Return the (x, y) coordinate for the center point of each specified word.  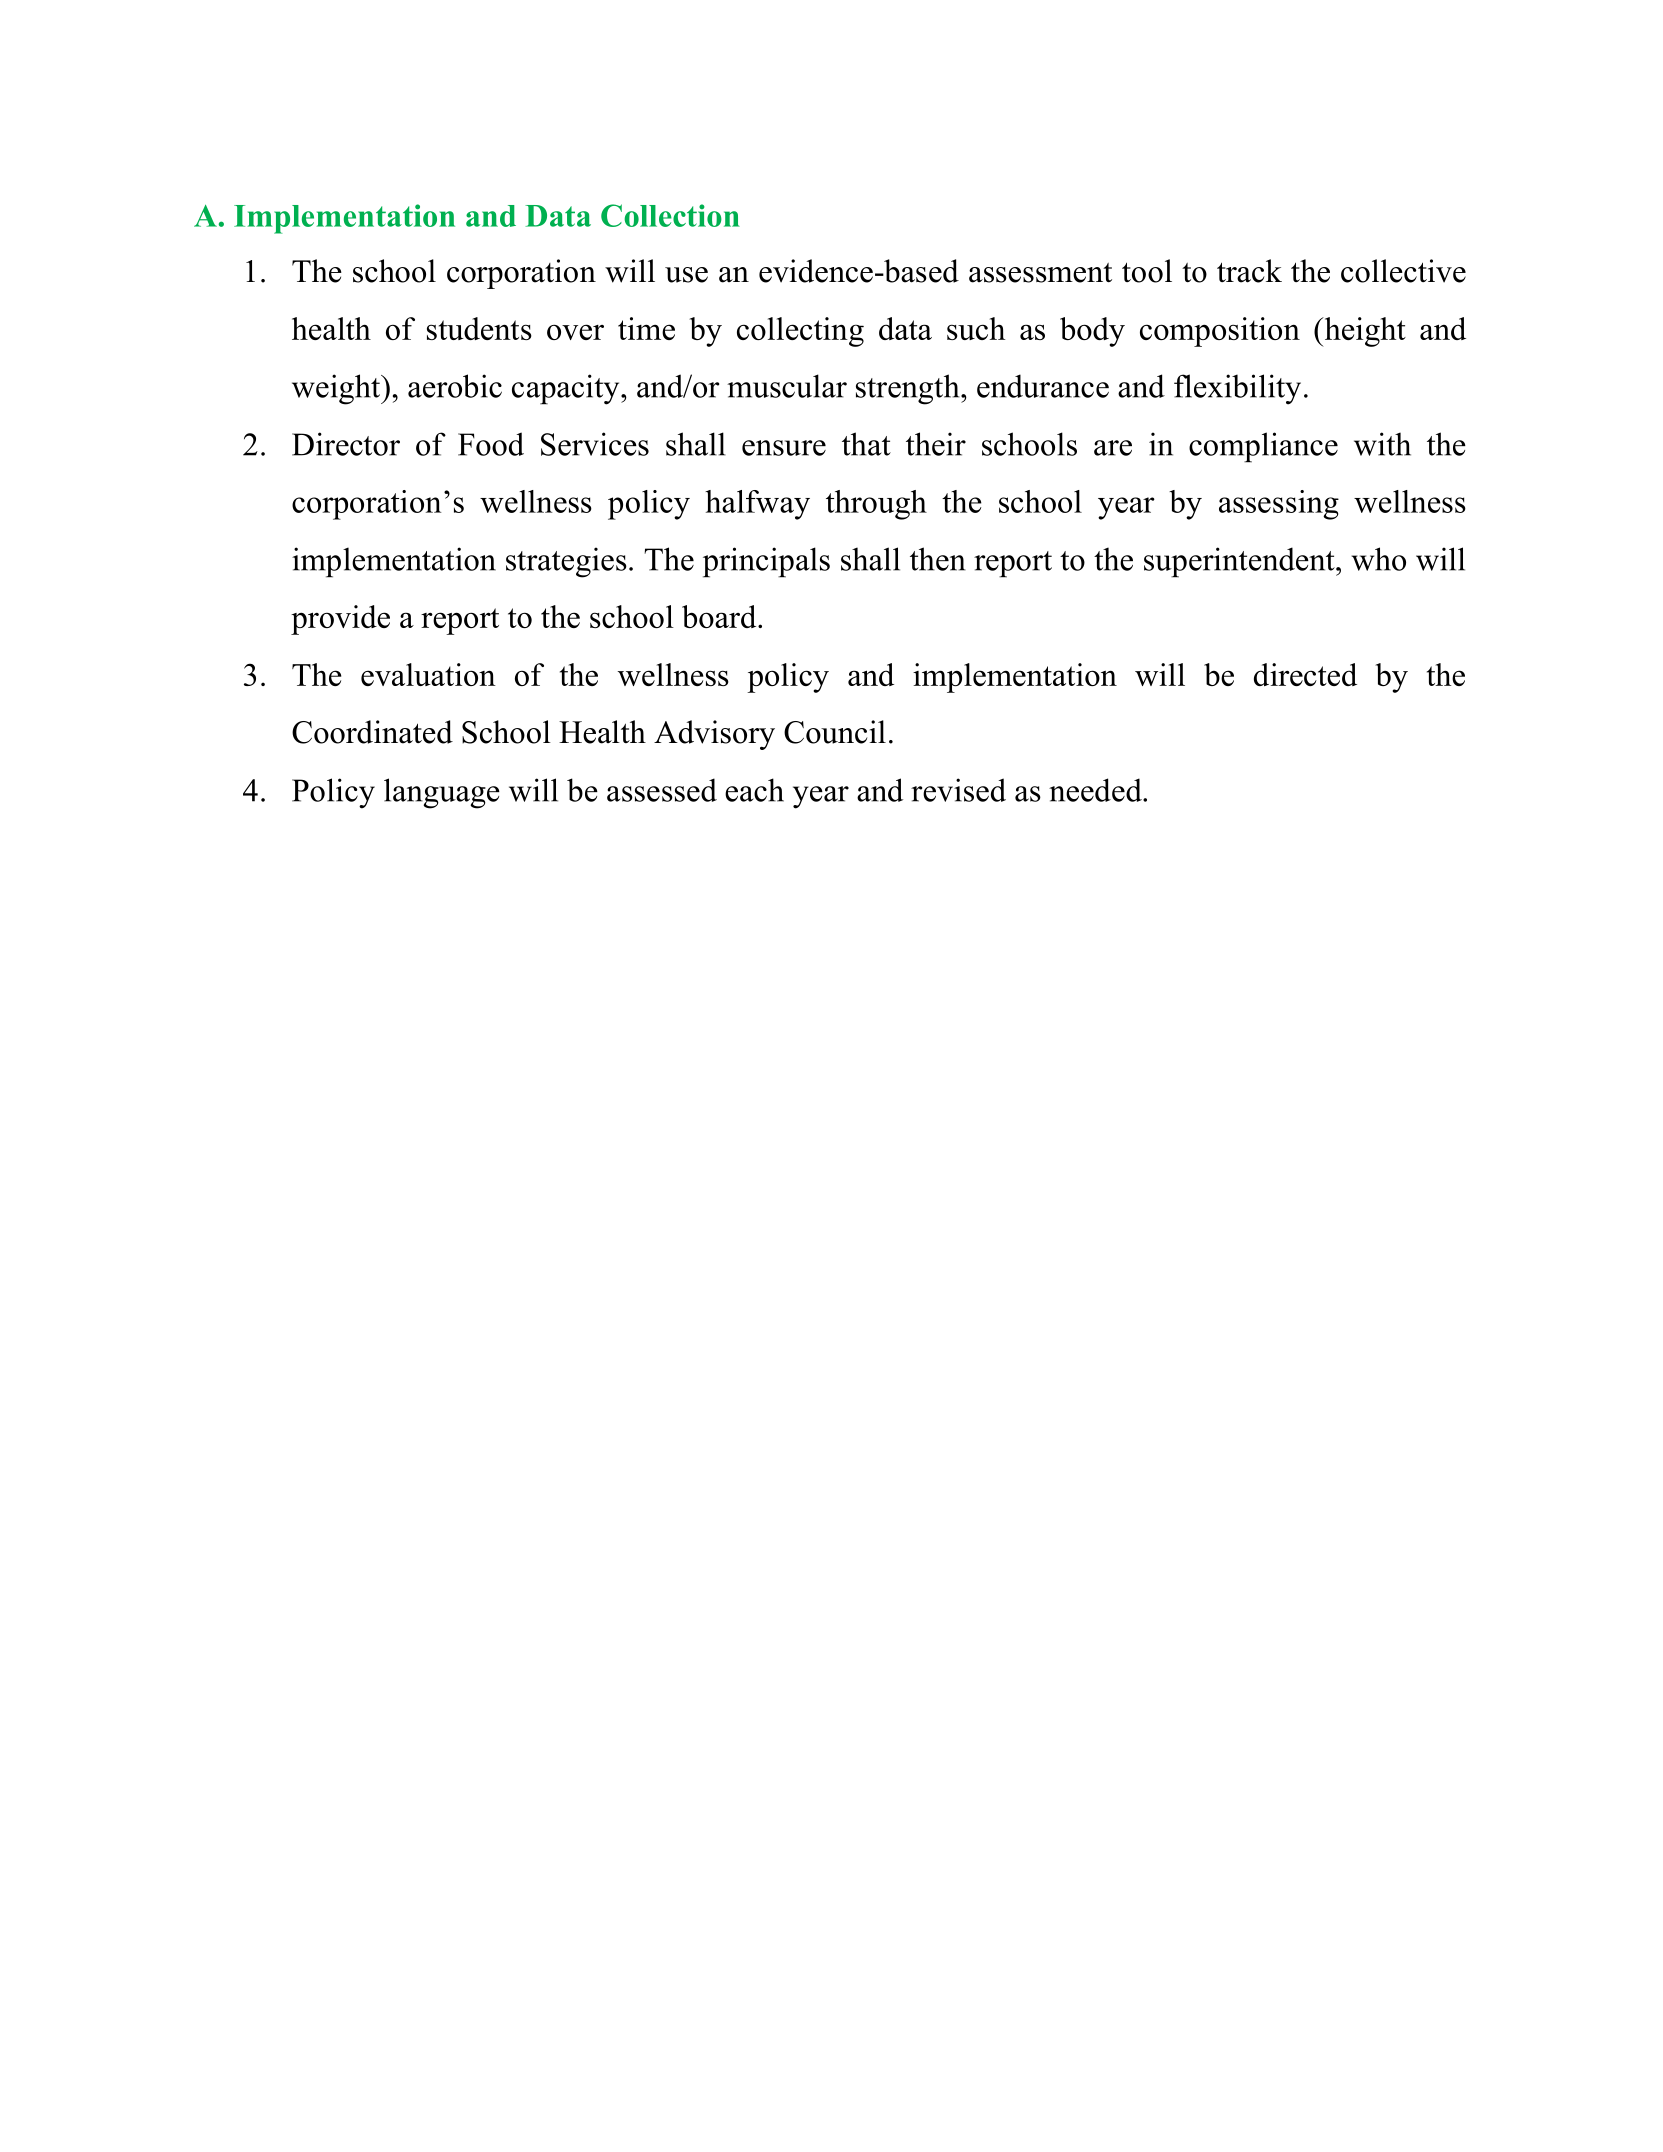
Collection (670, 215)
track (1249, 271)
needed (1096, 790)
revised (958, 790)
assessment (1040, 273)
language (442, 793)
